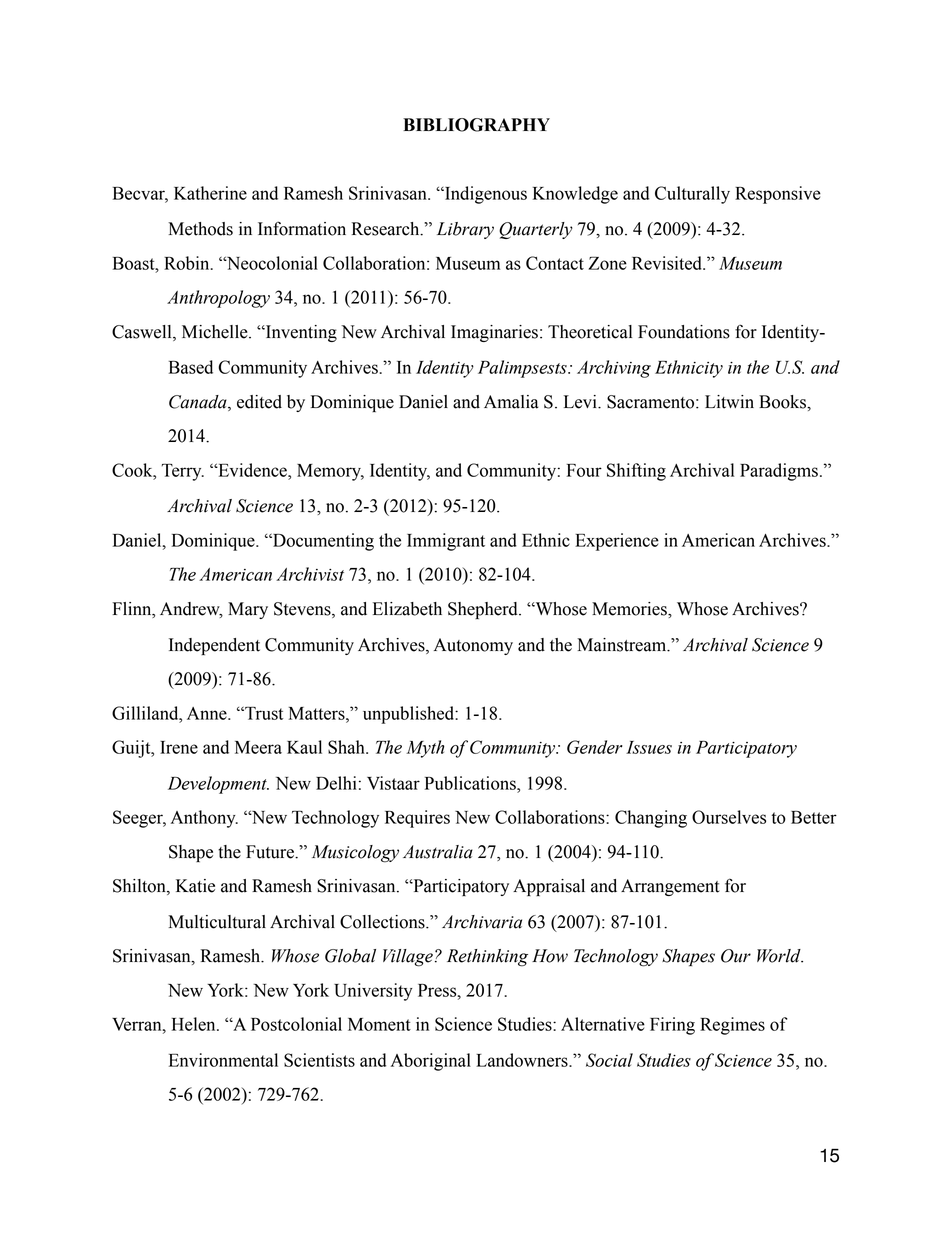  What do you see at coordinates (476, 125) in the screenshot?
I see `BIBLIOGRAPHY` at bounding box center [476, 125].
